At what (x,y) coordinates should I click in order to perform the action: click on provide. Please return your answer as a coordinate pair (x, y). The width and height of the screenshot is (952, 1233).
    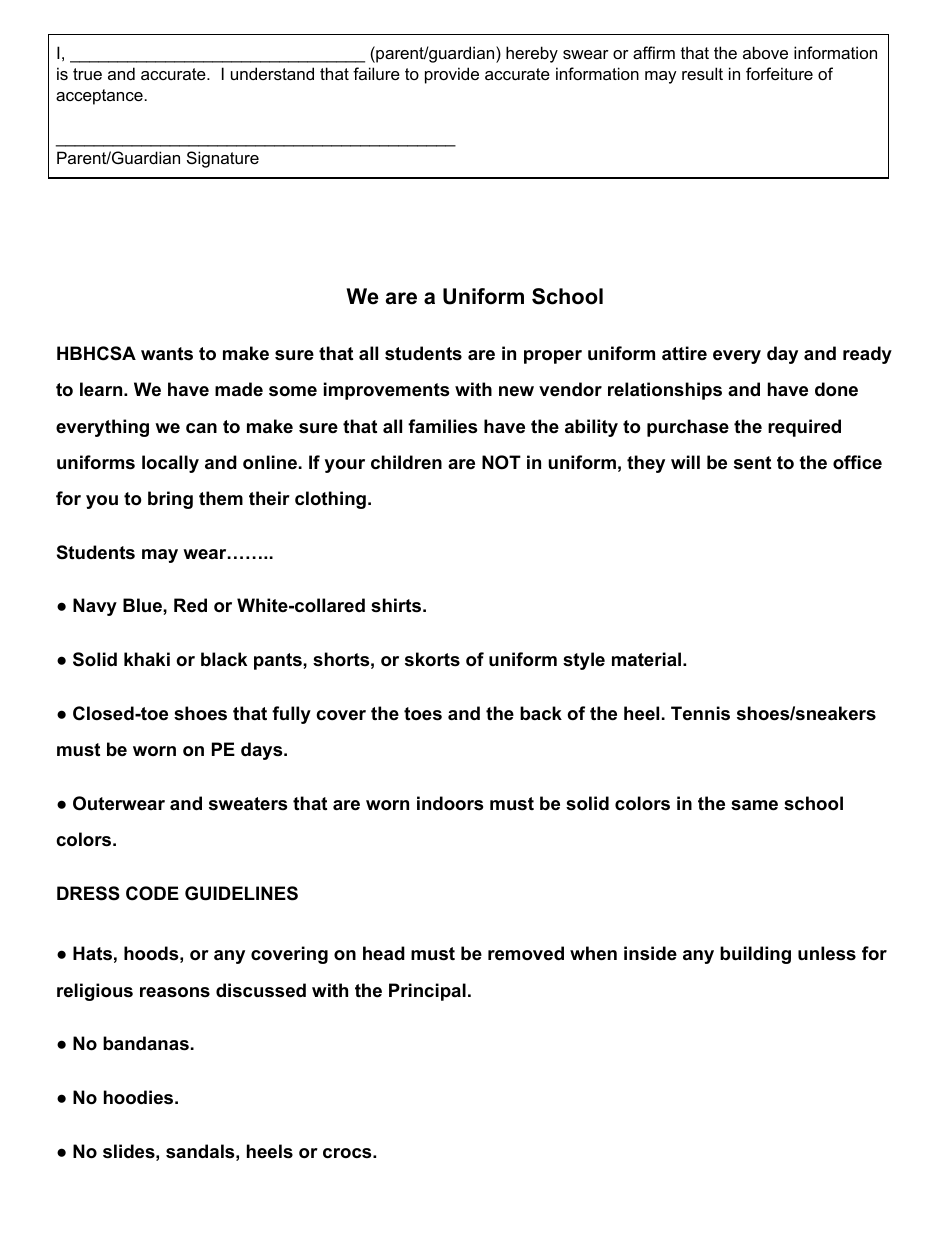
    Looking at the image, I should click on (452, 75).
